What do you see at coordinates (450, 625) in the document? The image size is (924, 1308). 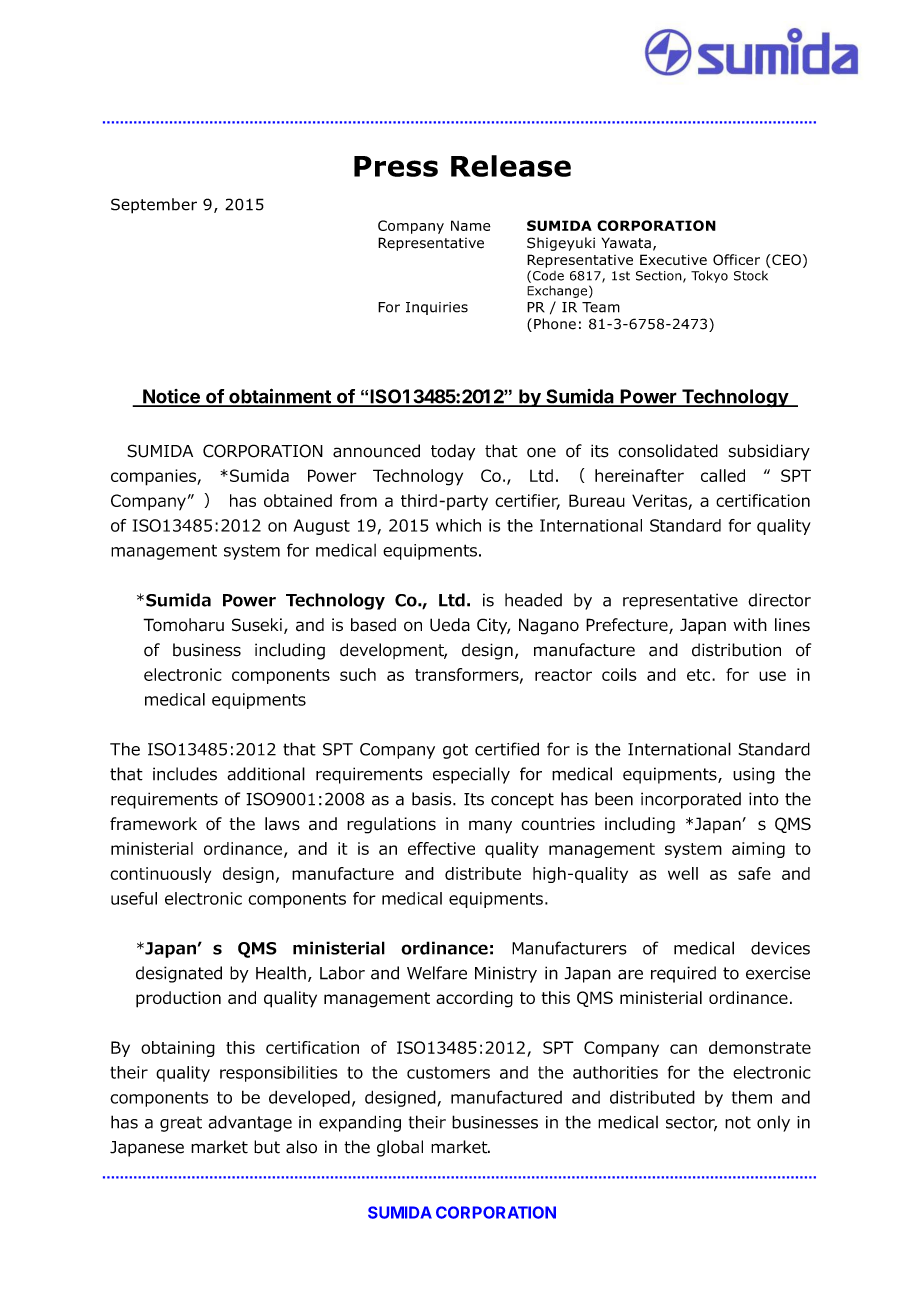 I see `Ueda` at bounding box center [450, 625].
